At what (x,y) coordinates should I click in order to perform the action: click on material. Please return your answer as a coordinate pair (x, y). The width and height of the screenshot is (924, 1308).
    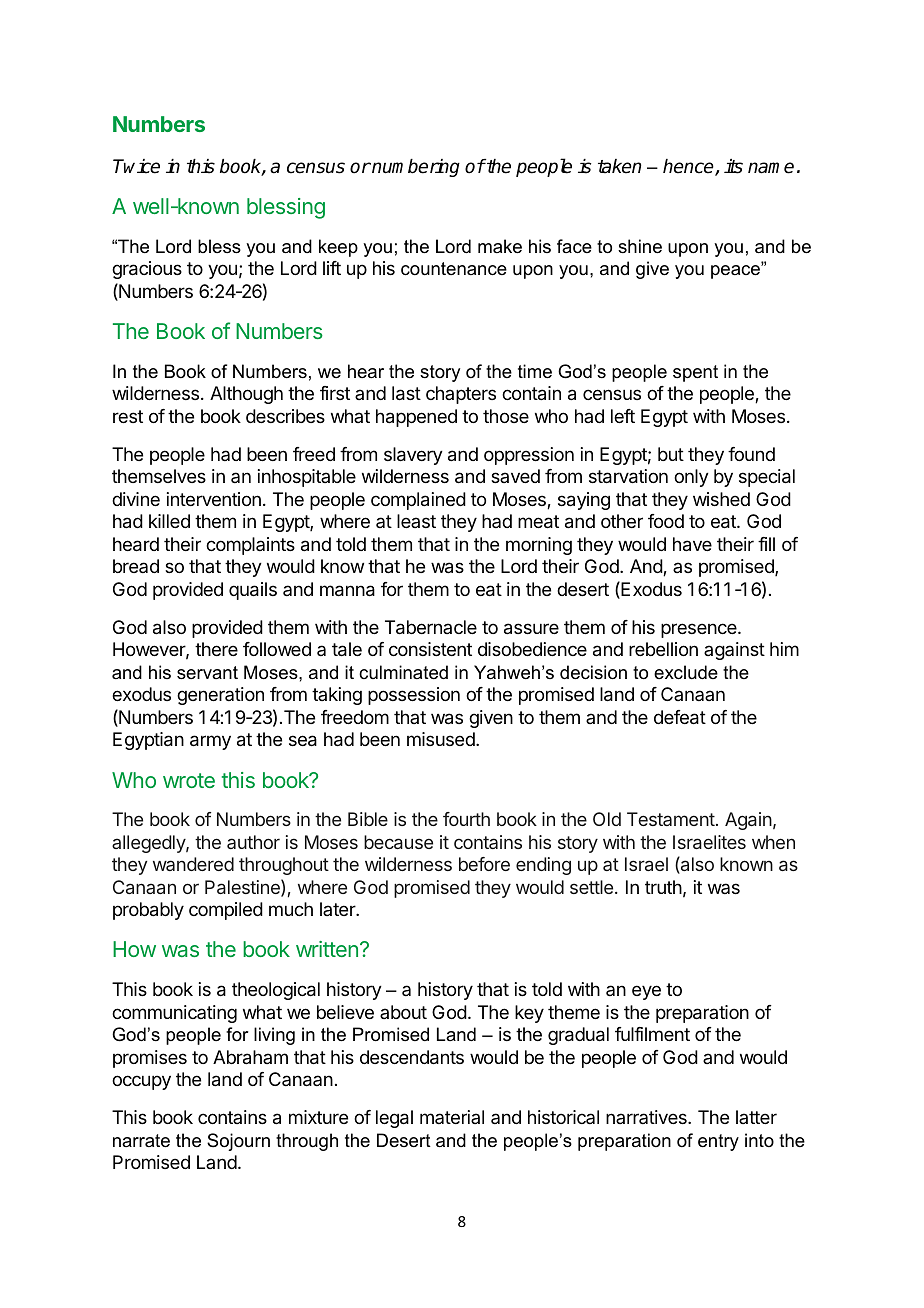
    Looking at the image, I should click on (452, 1117).
